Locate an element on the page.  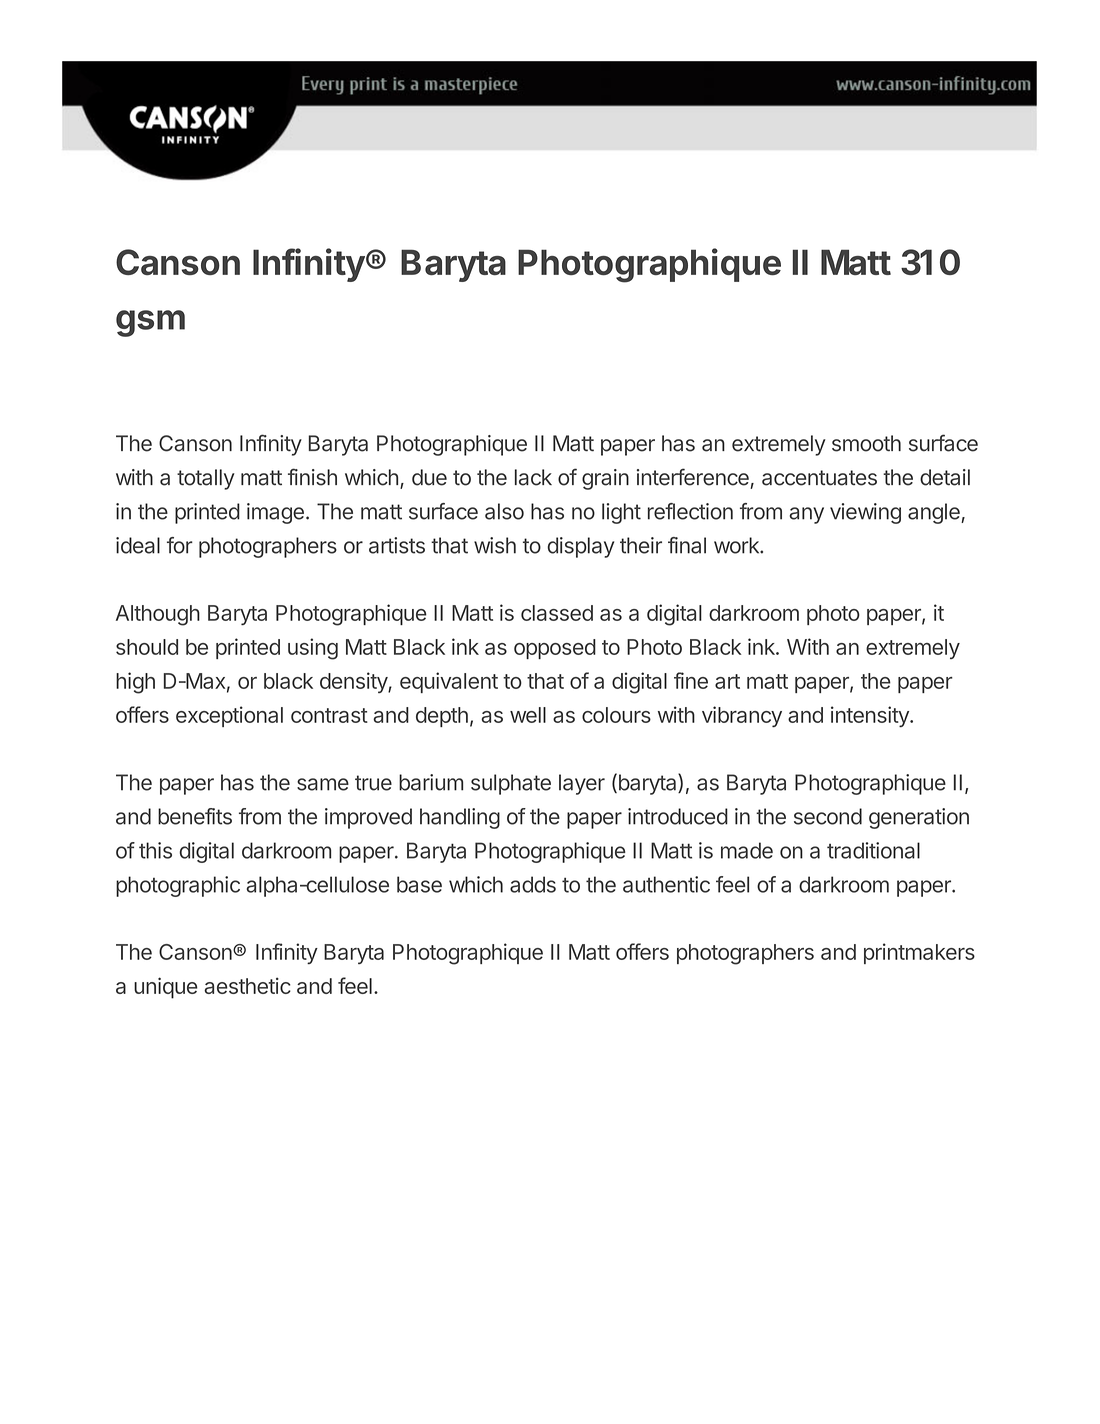
adds is located at coordinates (533, 884).
